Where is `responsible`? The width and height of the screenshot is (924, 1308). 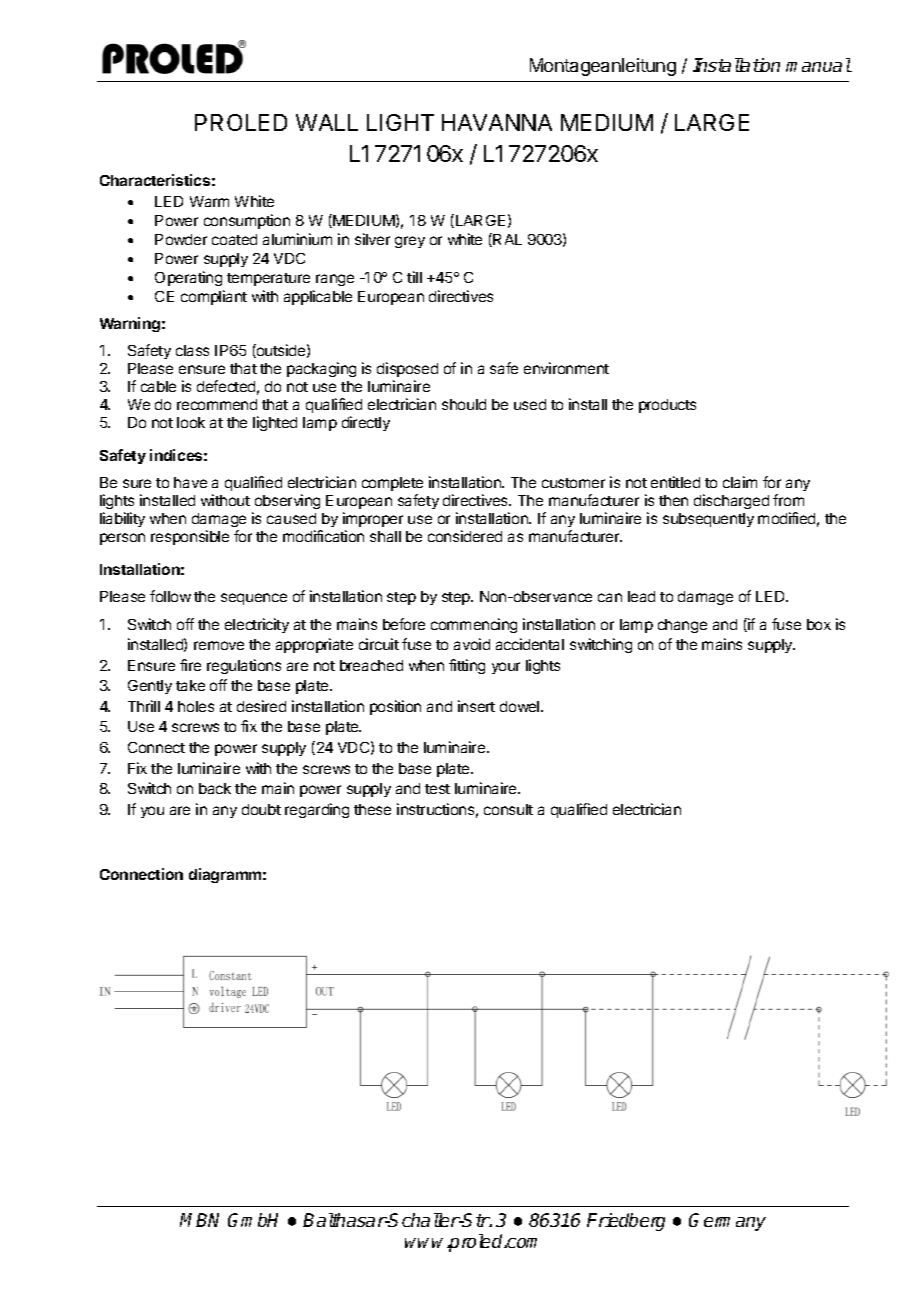 responsible is located at coordinates (190, 537).
